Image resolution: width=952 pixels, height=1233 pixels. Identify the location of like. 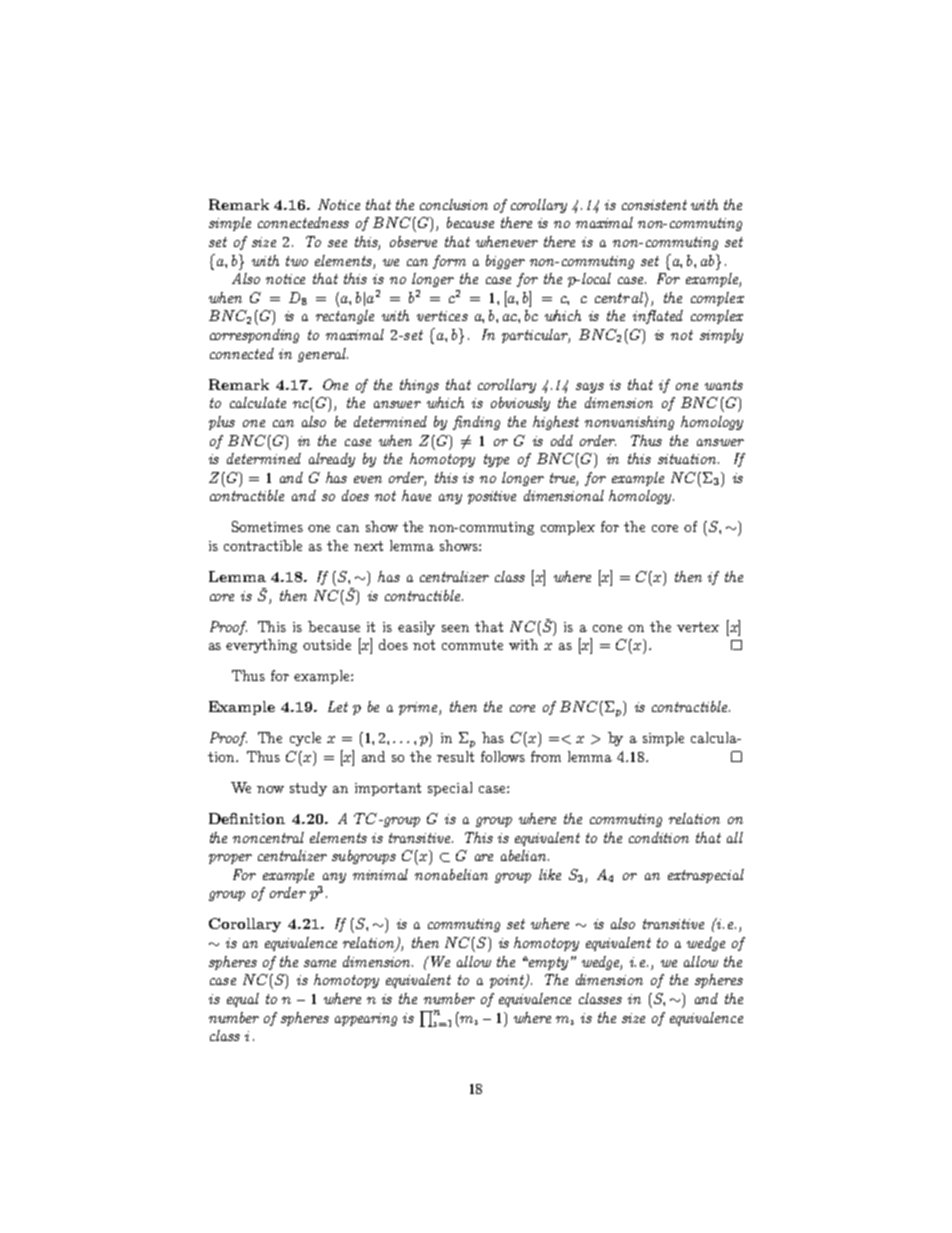
(550, 874).
